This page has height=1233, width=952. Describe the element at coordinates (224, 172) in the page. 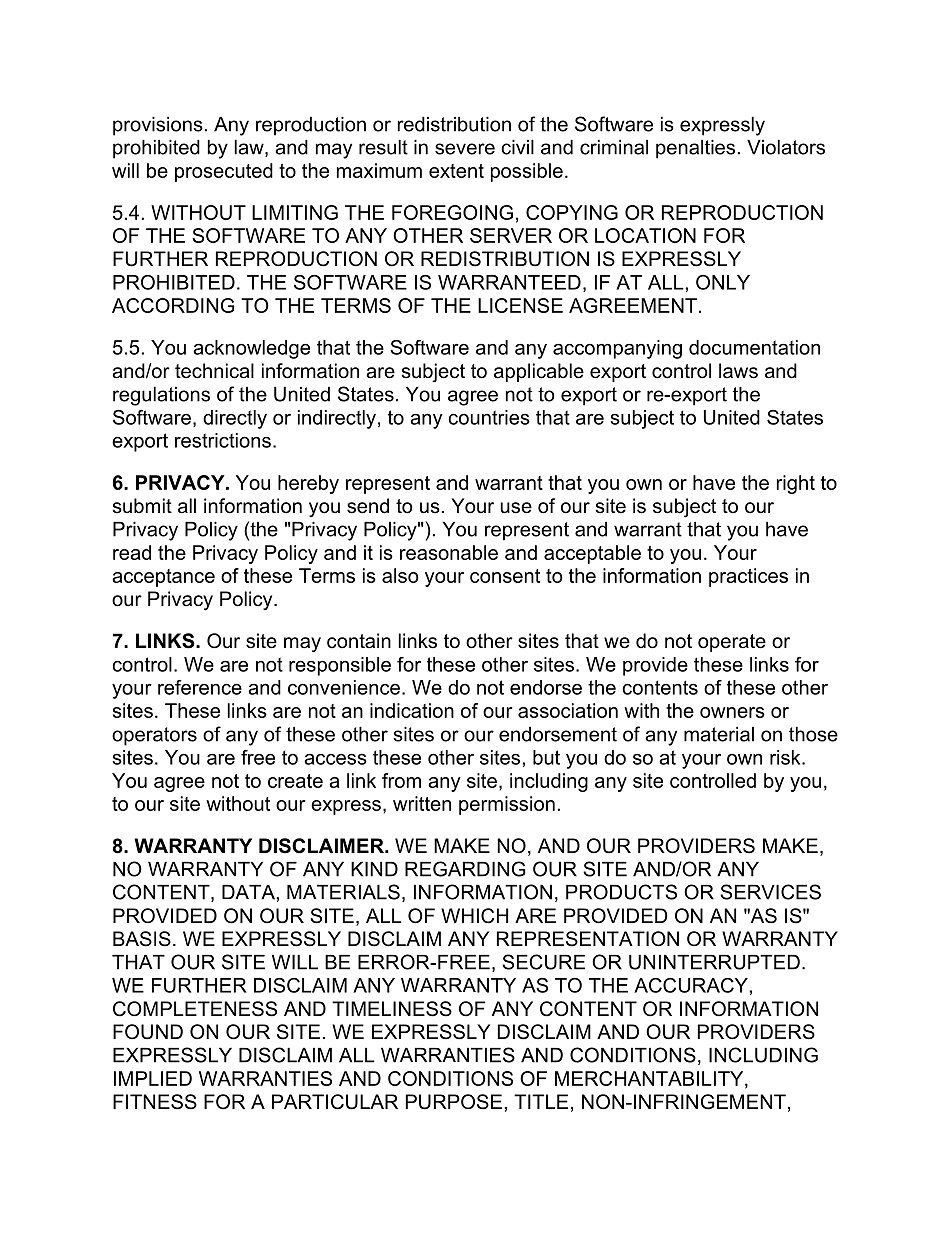

I see `prosecuted` at that location.
